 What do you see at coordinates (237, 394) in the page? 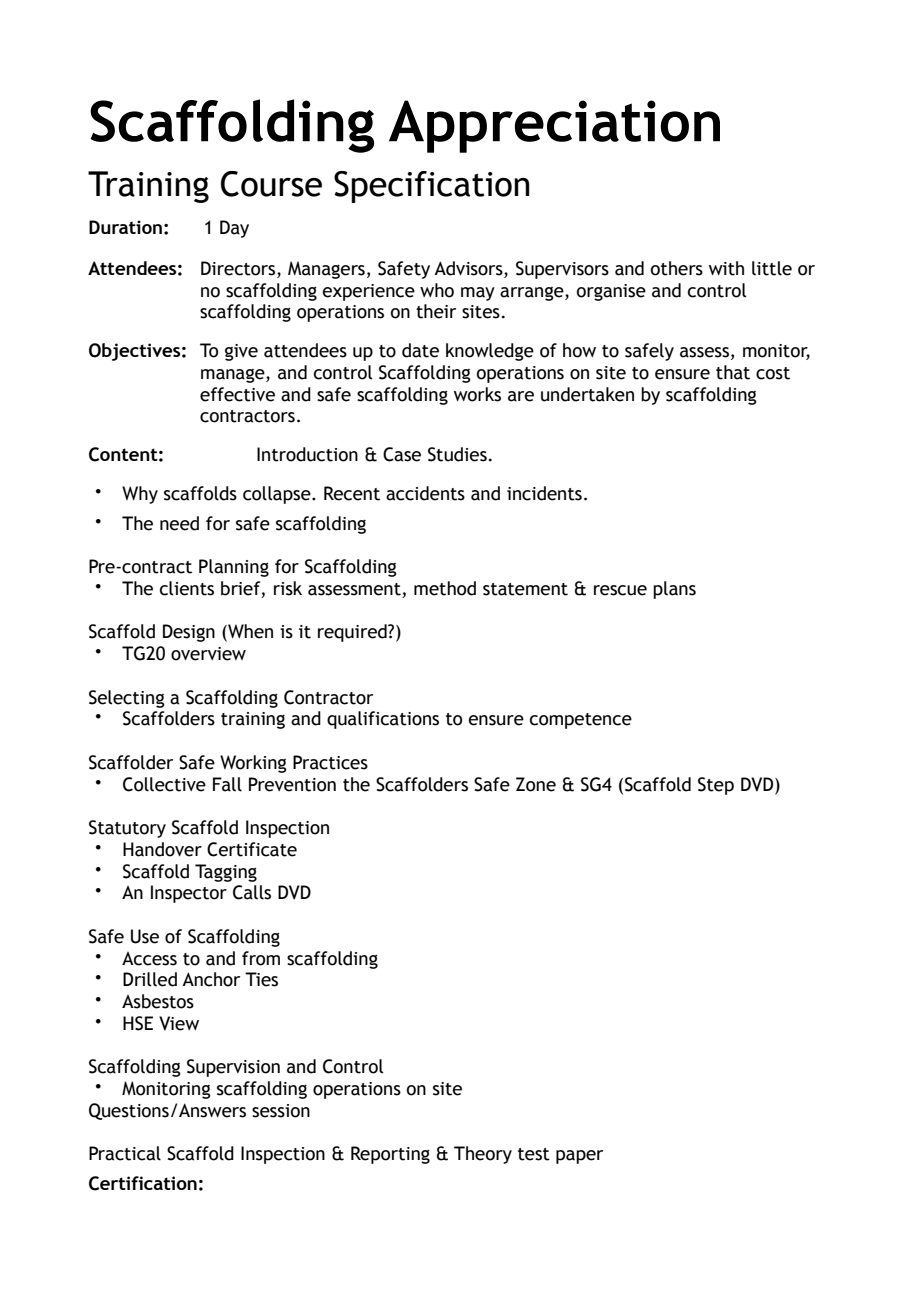
I see `effective` at bounding box center [237, 394].
